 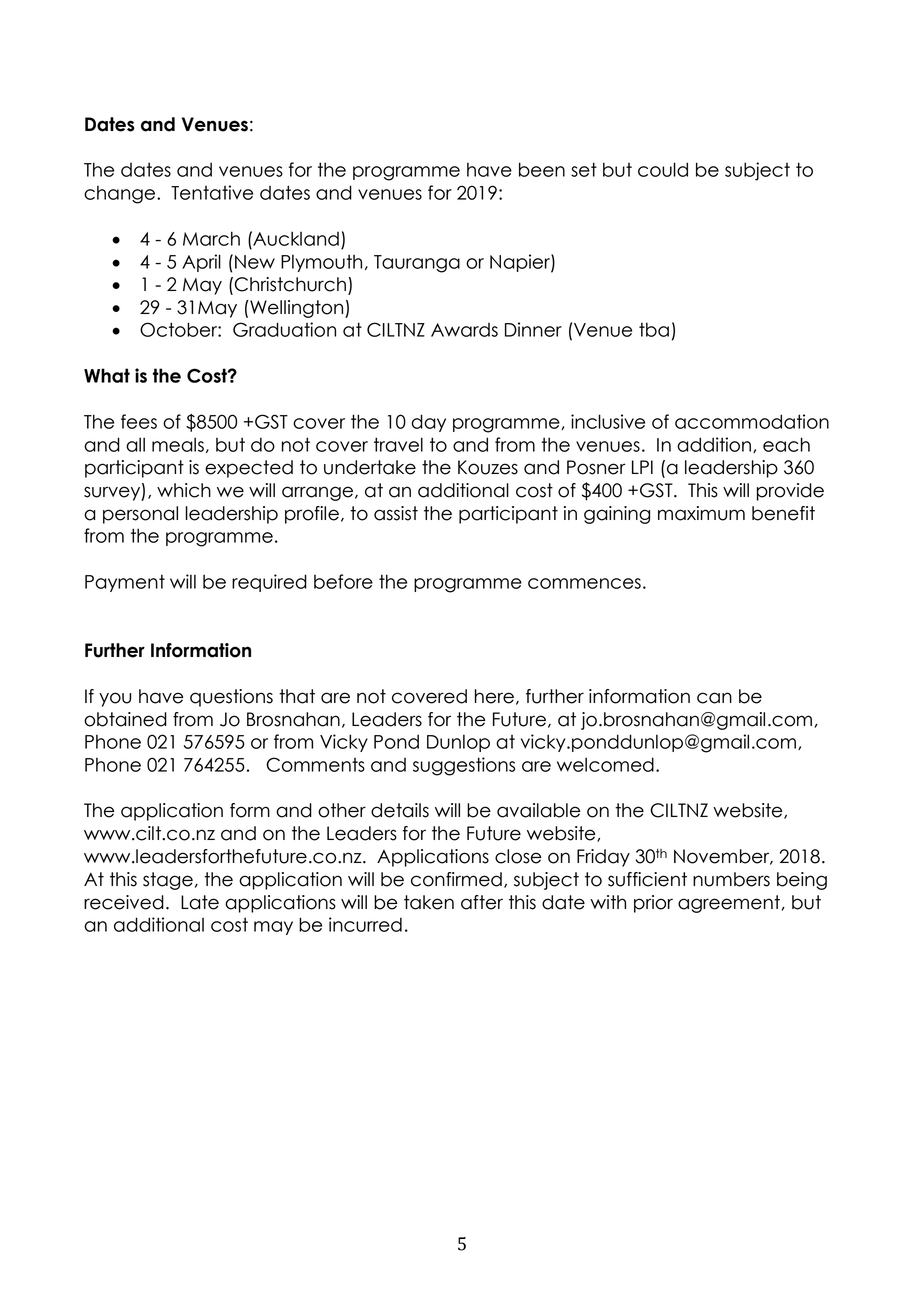 I want to click on been, so click(x=542, y=169).
